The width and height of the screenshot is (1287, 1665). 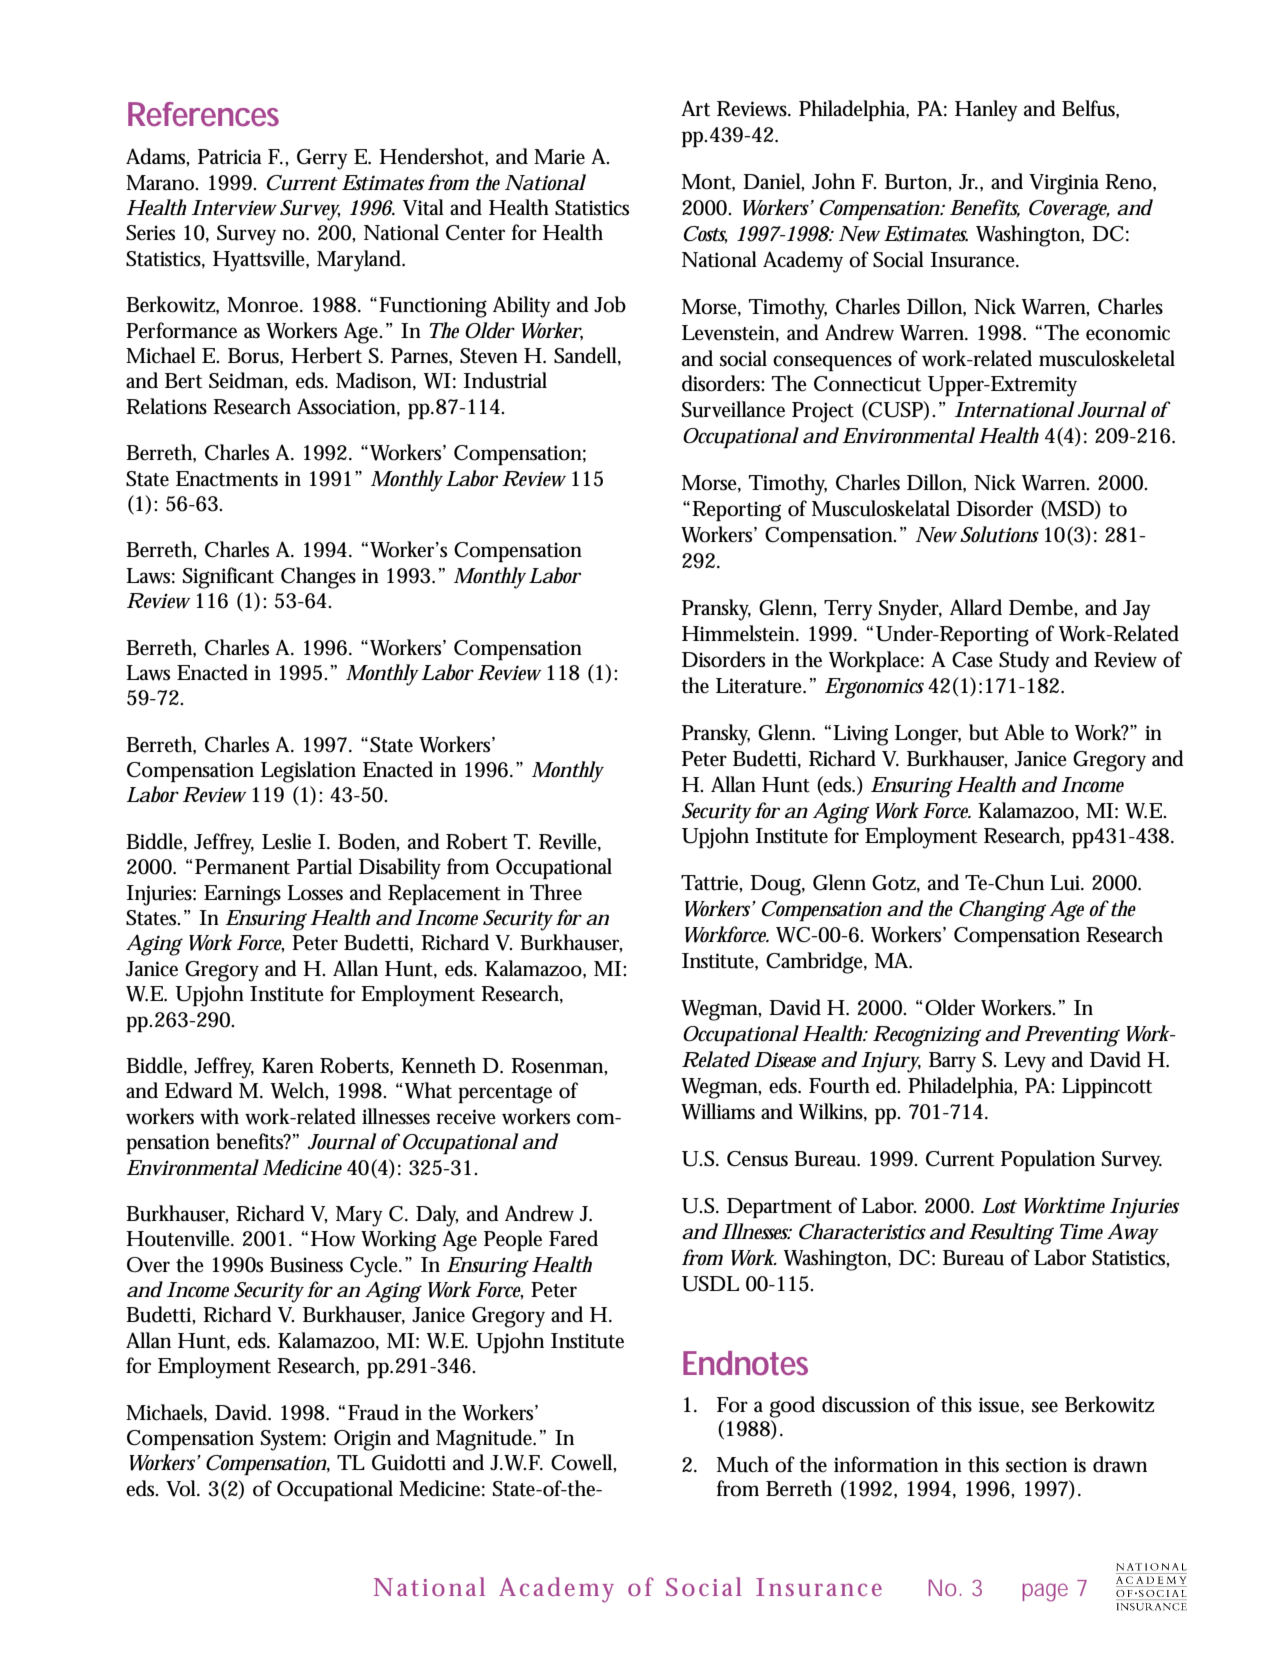 What do you see at coordinates (559, 157) in the screenshot?
I see `Marie` at bounding box center [559, 157].
